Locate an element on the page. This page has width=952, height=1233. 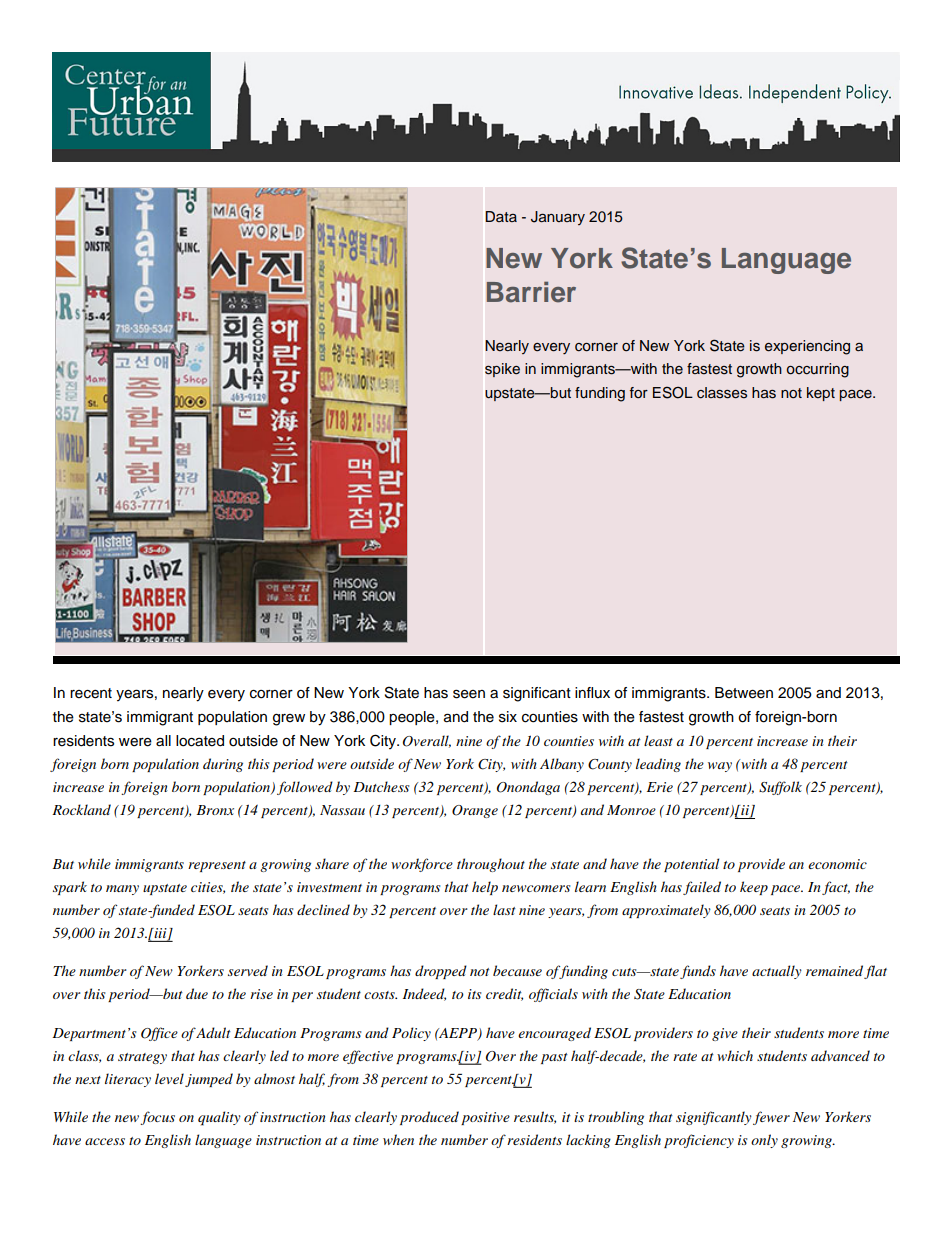
fewer is located at coordinates (771, 1118).
